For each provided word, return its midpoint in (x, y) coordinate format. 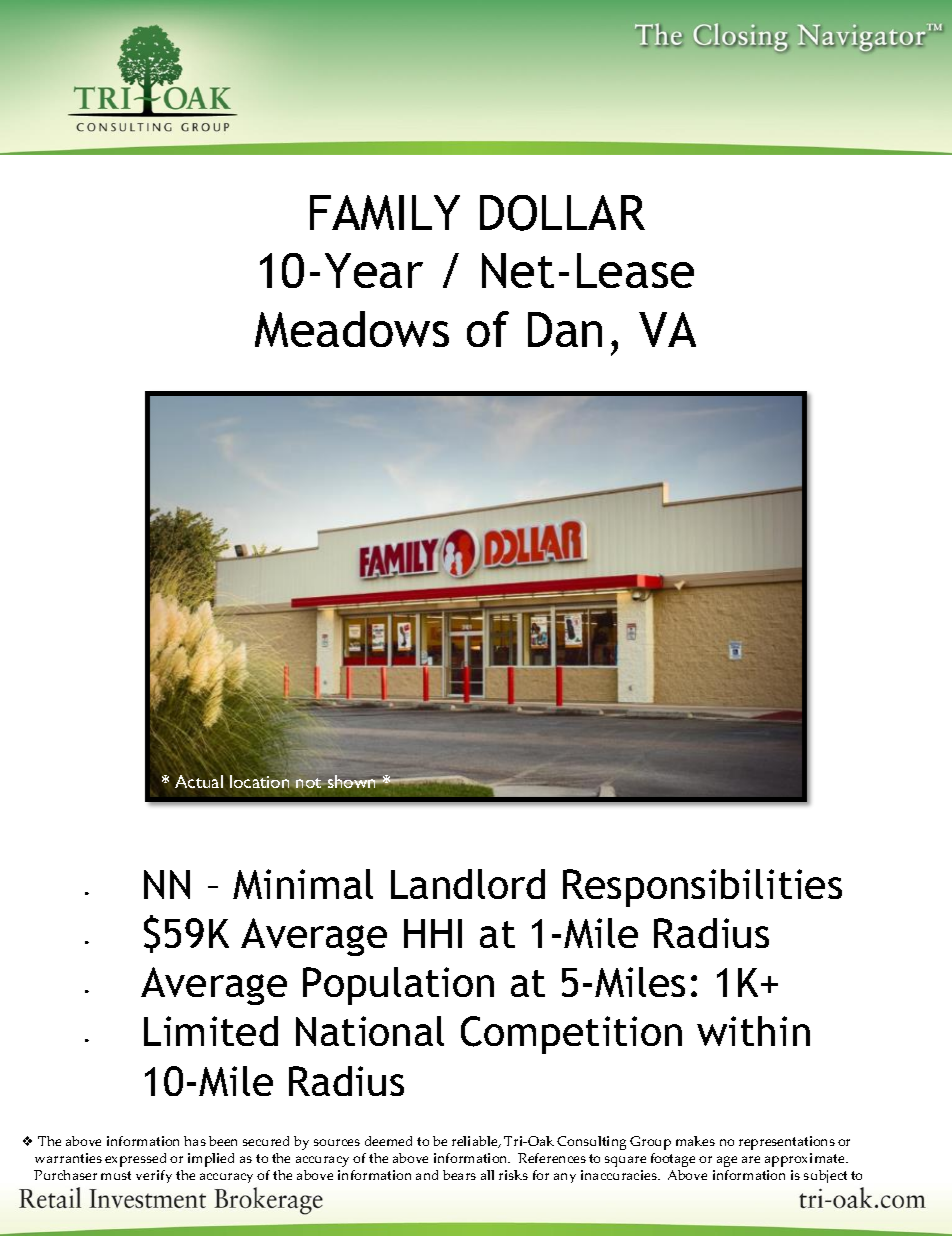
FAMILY (385, 212)
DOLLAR (562, 213)
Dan (565, 329)
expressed (135, 1160)
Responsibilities (702, 888)
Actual (199, 781)
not (310, 783)
